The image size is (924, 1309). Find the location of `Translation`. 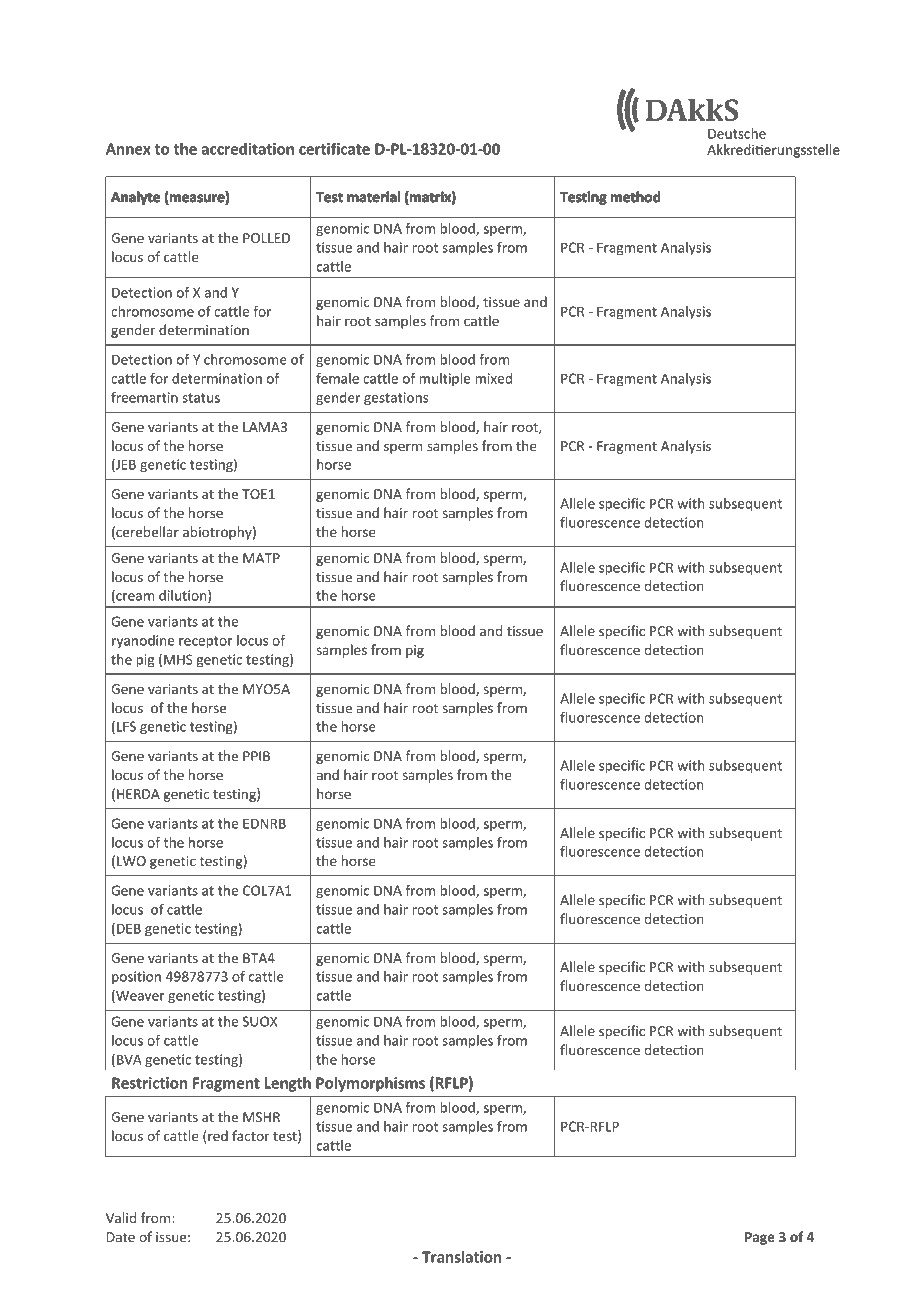

Translation is located at coordinates (461, 1257).
